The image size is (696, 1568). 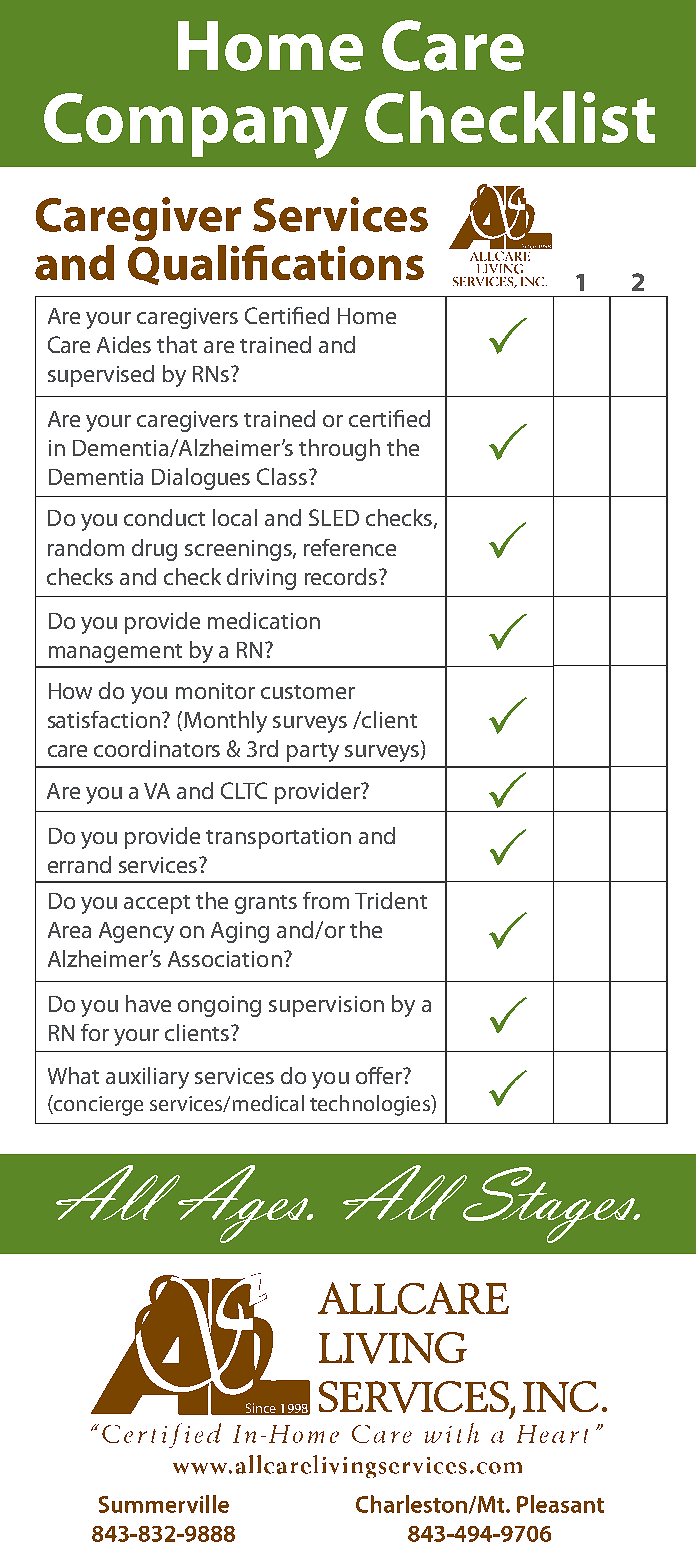 What do you see at coordinates (371, 1105) in the screenshot?
I see `technologies` at bounding box center [371, 1105].
